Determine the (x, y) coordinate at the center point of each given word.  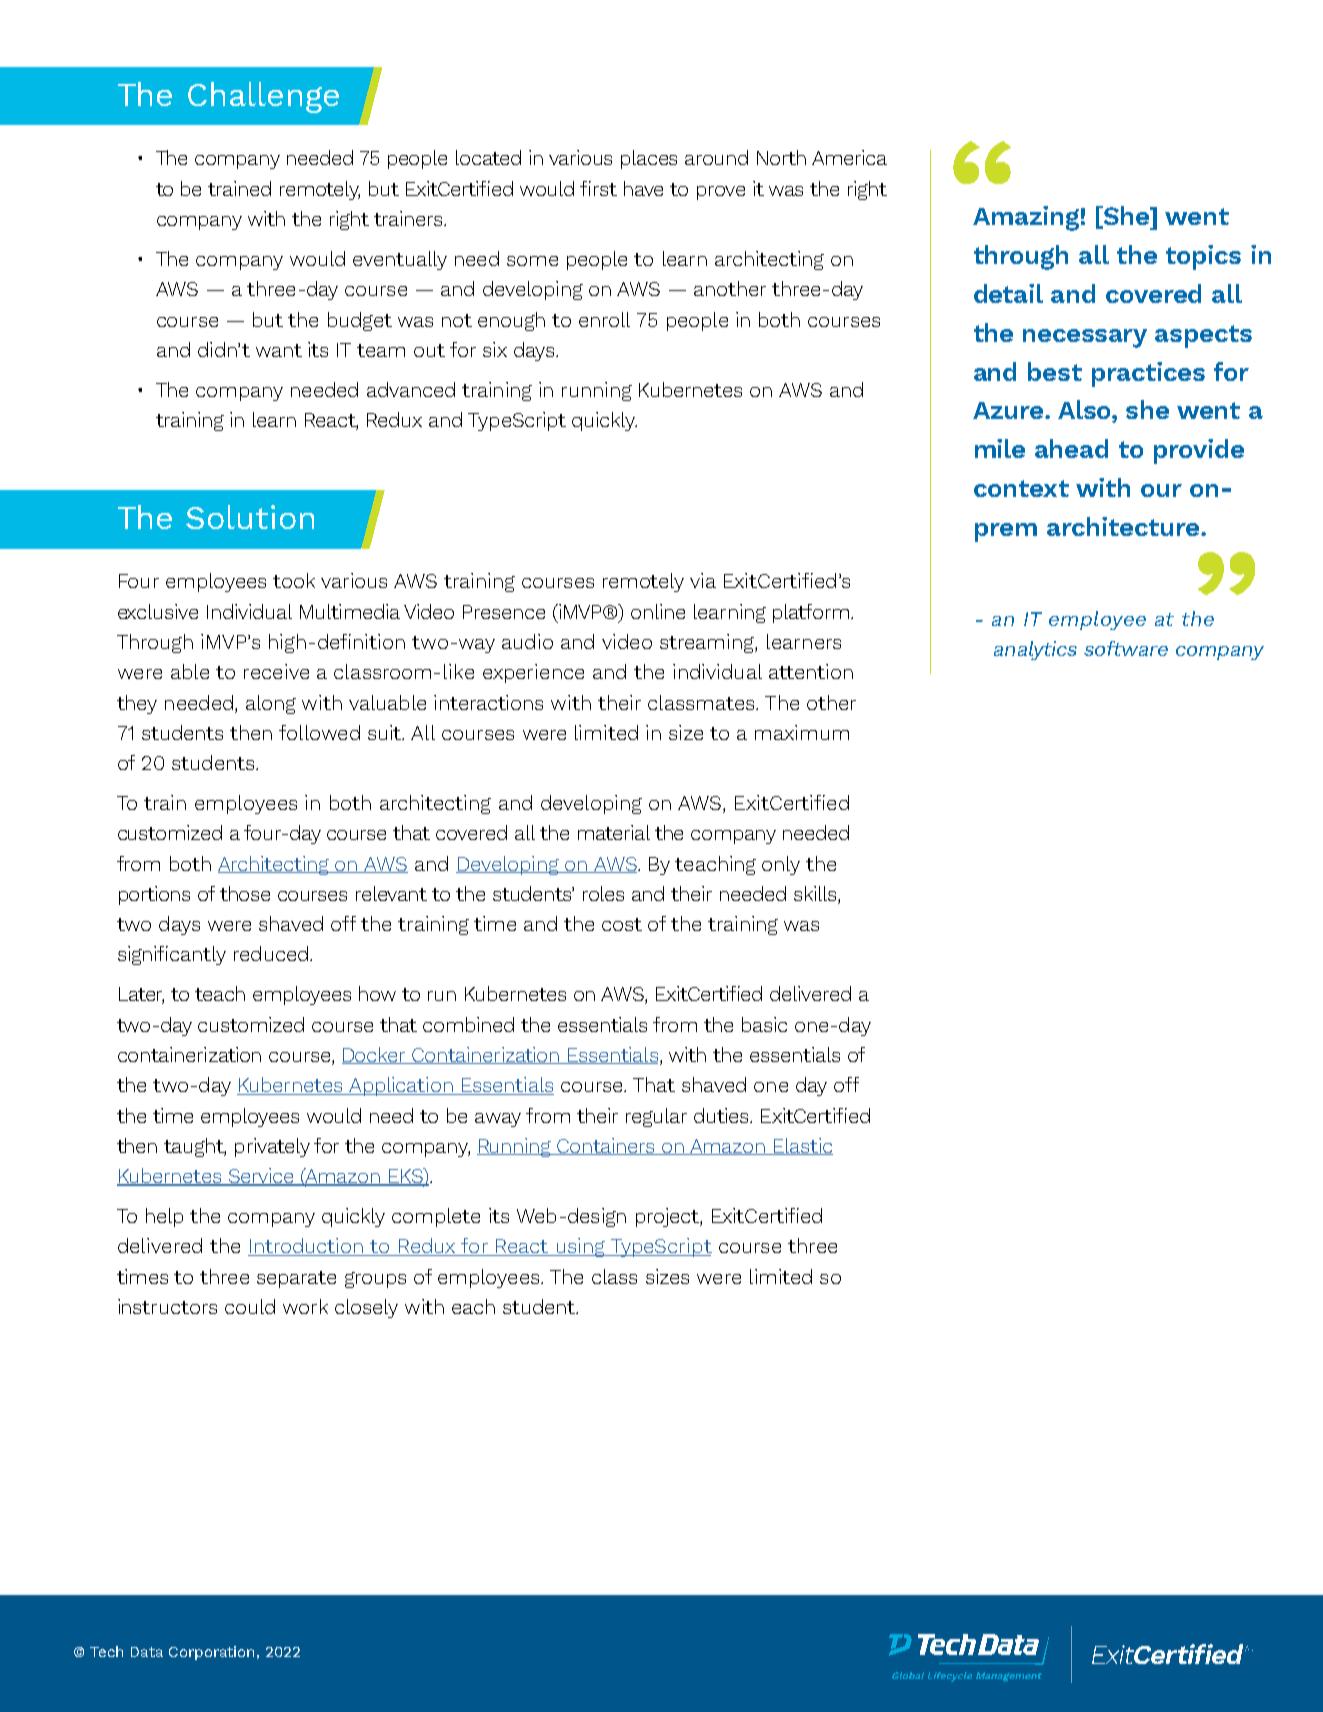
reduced (271, 953)
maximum (802, 732)
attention (811, 671)
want (279, 350)
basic (764, 1024)
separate (296, 1279)
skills (816, 895)
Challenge (263, 97)
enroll (604, 319)
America (849, 157)
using (580, 1247)
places (649, 159)
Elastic (802, 1146)
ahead (1071, 448)
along (271, 704)
